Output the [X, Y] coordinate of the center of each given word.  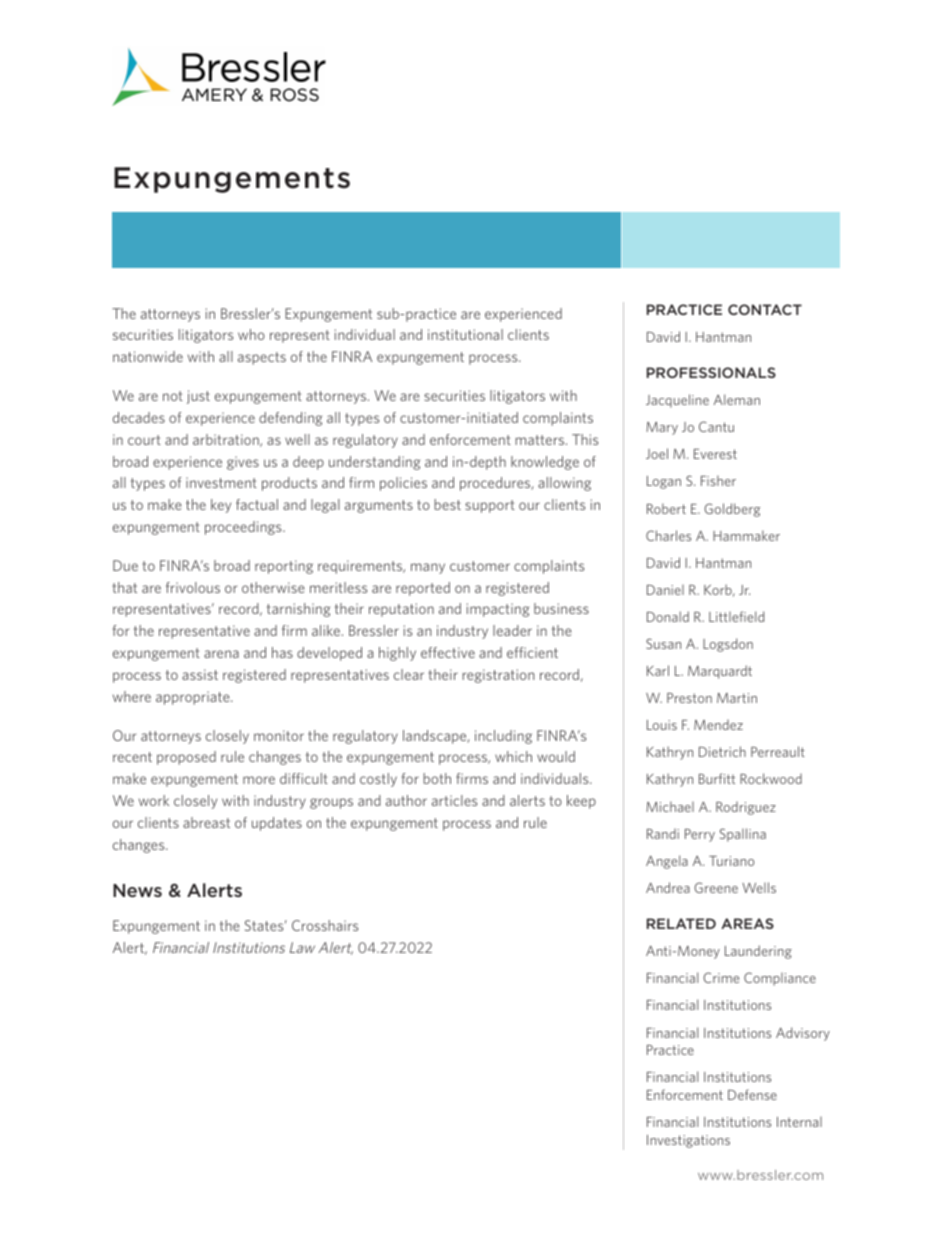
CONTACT [765, 309]
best [447, 504]
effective [448, 652]
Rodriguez [746, 808]
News [137, 890]
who [251, 334]
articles [454, 800]
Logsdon [728, 645]
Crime [721, 977]
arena [221, 654]
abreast [206, 822]
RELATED [681, 923]
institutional [465, 334]
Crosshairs [325, 925]
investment [221, 482]
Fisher [718, 480]
